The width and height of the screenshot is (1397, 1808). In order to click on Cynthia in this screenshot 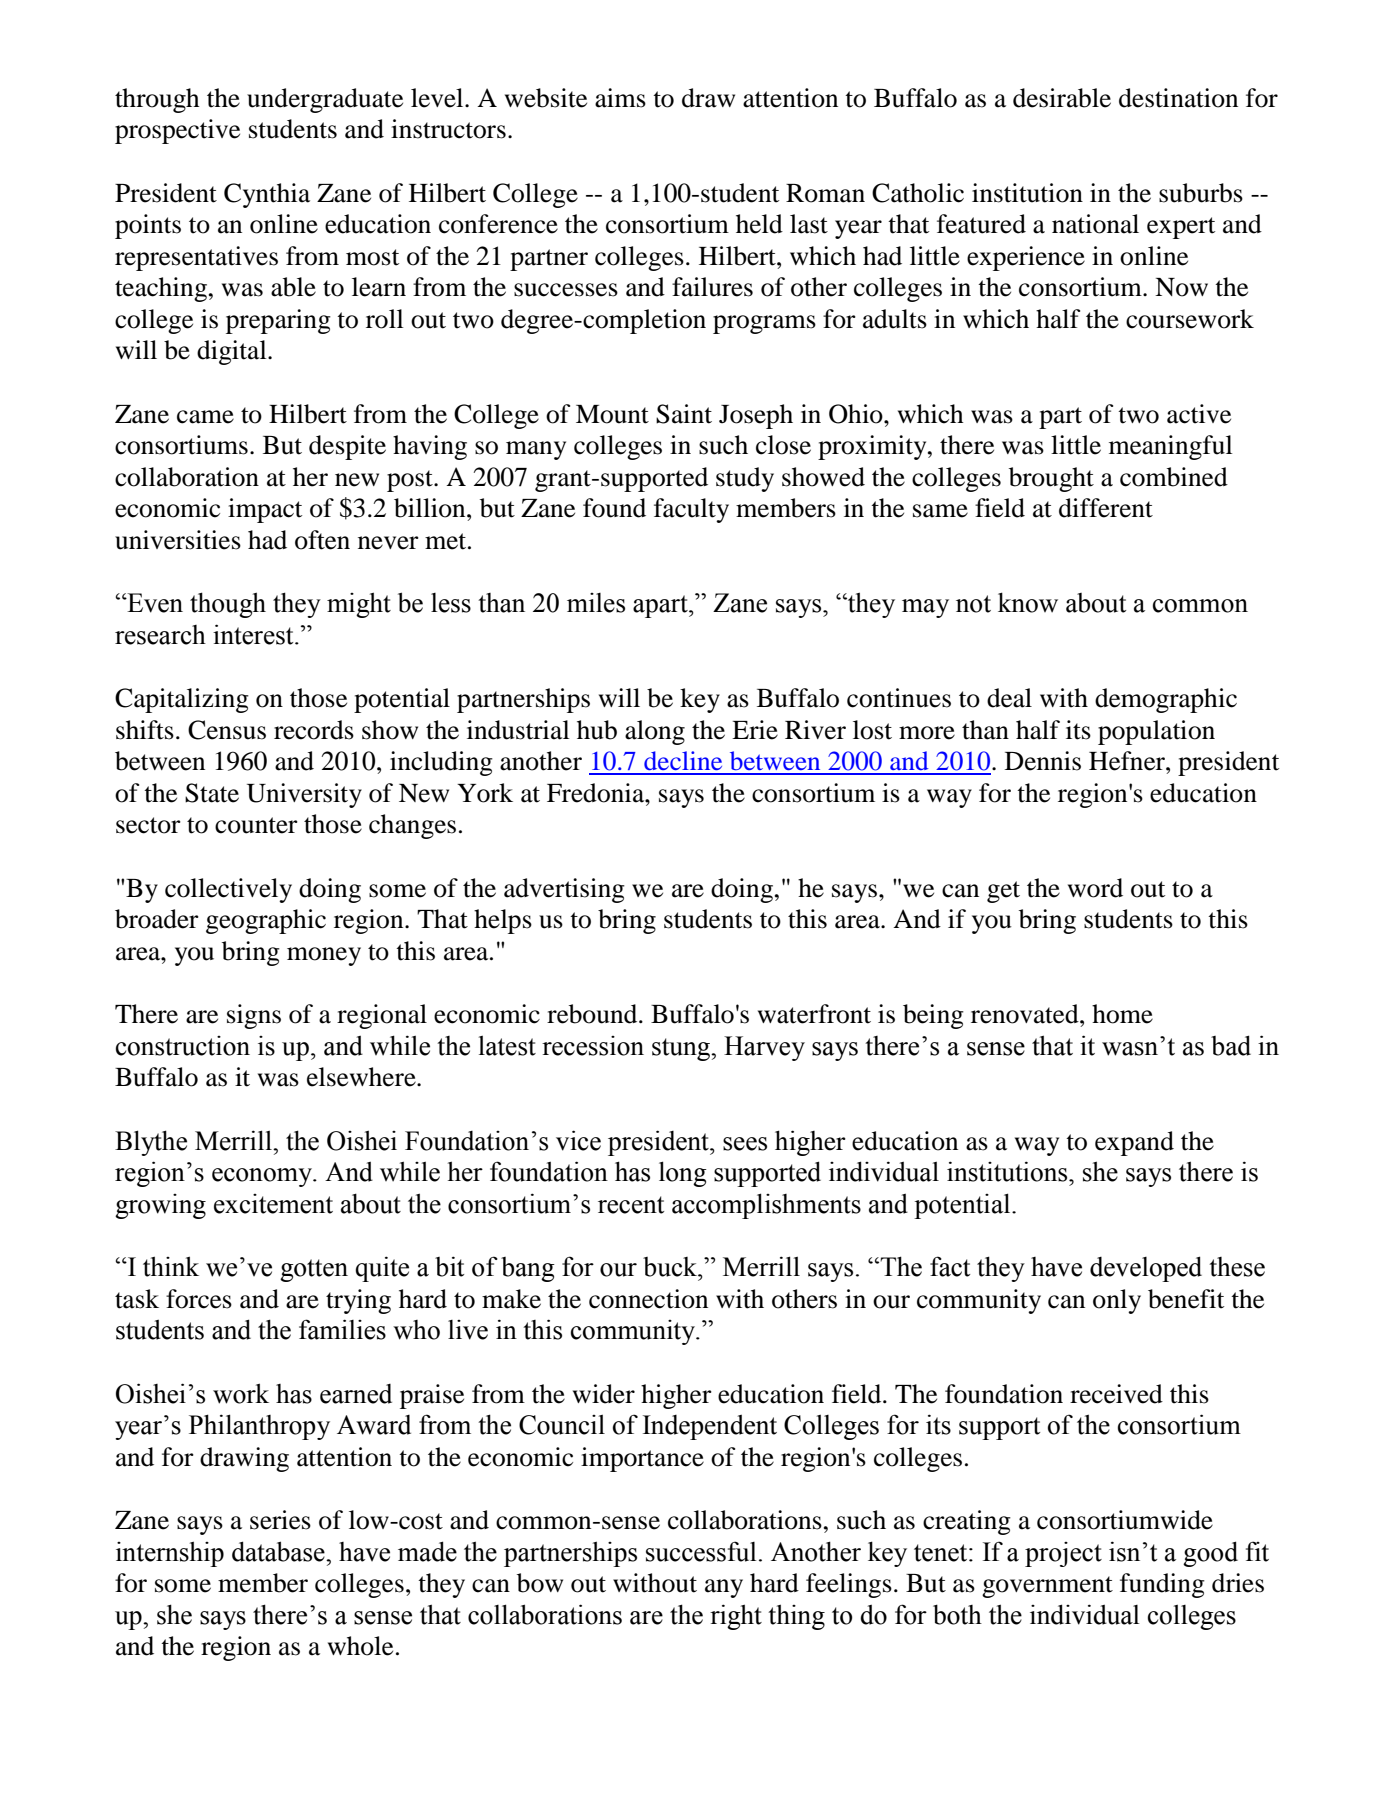, I will do `click(267, 195)`.
